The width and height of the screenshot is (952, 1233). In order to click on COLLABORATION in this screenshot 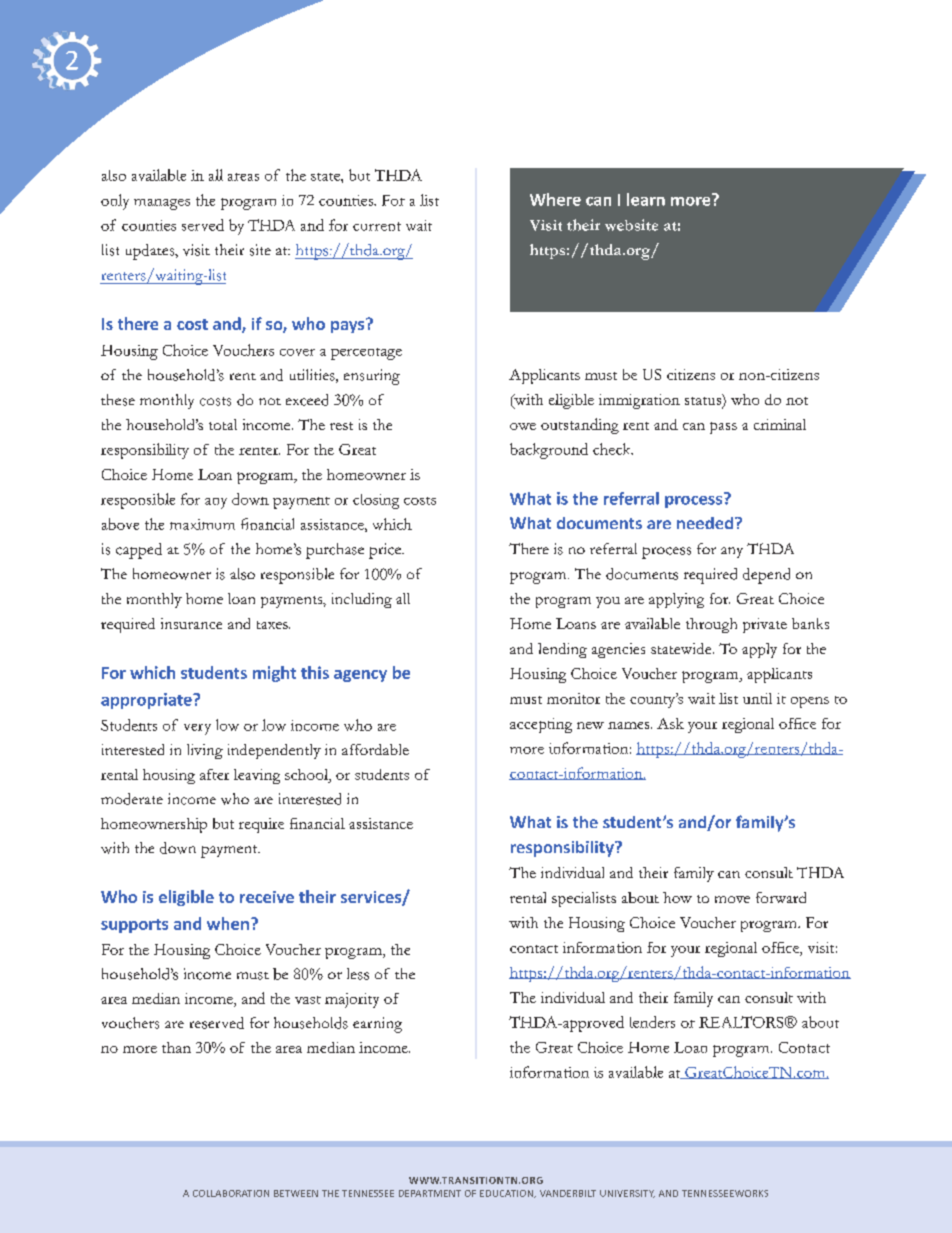, I will do `click(231, 1193)`.
